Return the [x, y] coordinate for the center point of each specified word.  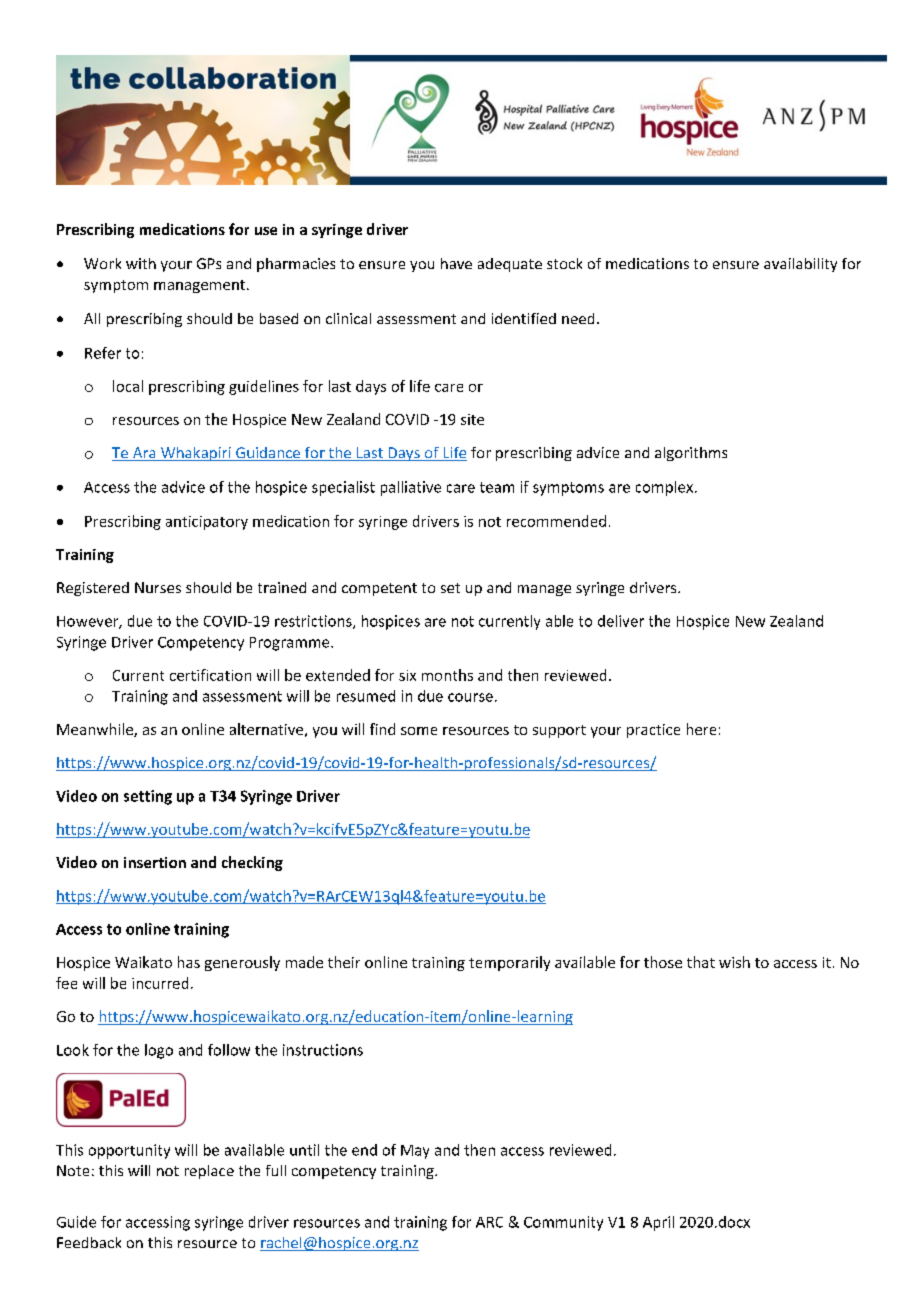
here [701, 729]
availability [800, 265]
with [141, 263]
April [658, 1223]
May [415, 1152]
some [419, 731]
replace [209, 1172]
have [456, 263]
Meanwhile [96, 730]
